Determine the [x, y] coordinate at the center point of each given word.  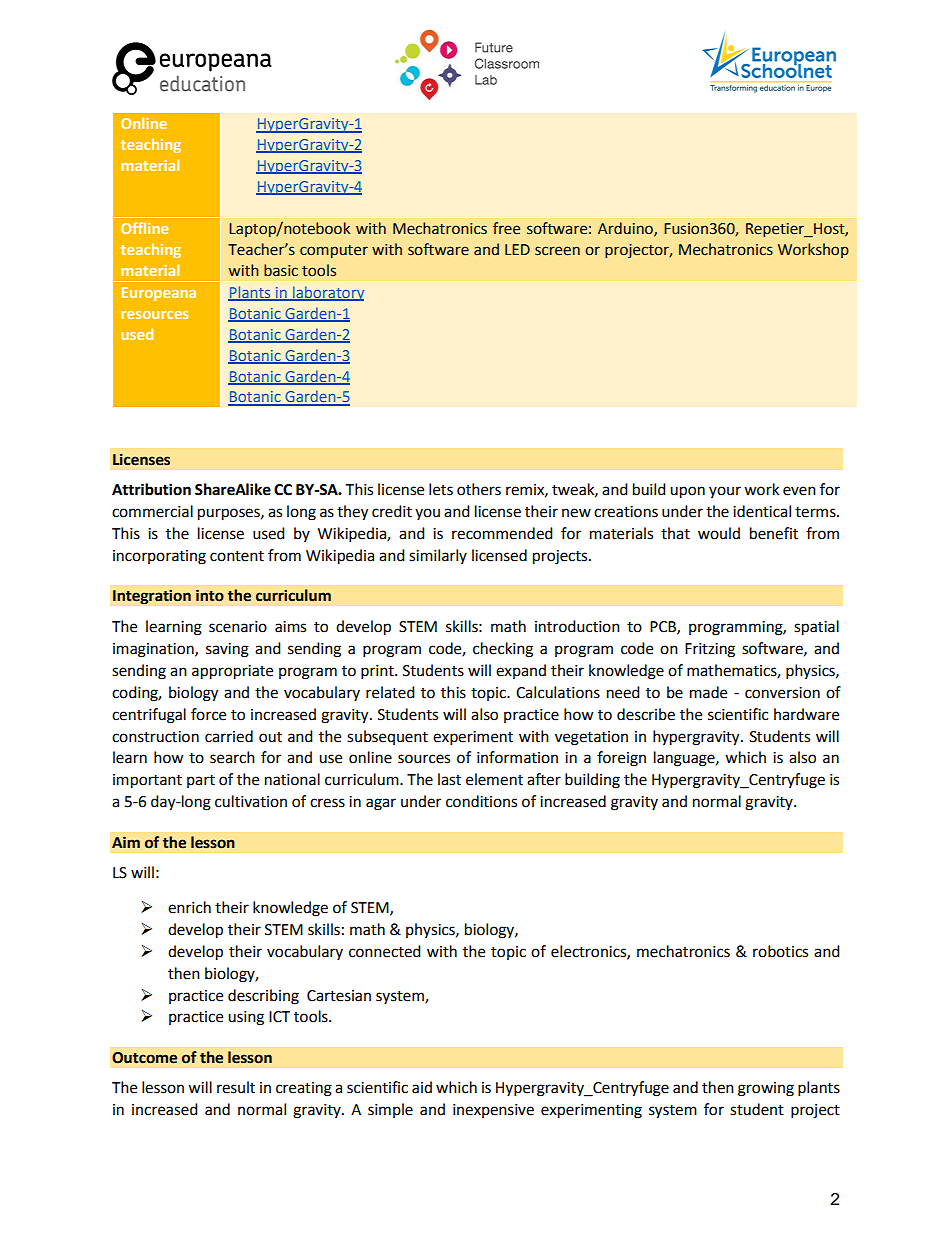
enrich [189, 907]
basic [281, 270]
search [232, 757]
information [517, 757]
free [506, 228]
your [725, 492]
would [719, 533]
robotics [780, 951]
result [236, 1087]
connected [385, 951]
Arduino [626, 229]
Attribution [151, 489]
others [479, 489]
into [210, 595]
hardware [806, 714]
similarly [438, 556]
